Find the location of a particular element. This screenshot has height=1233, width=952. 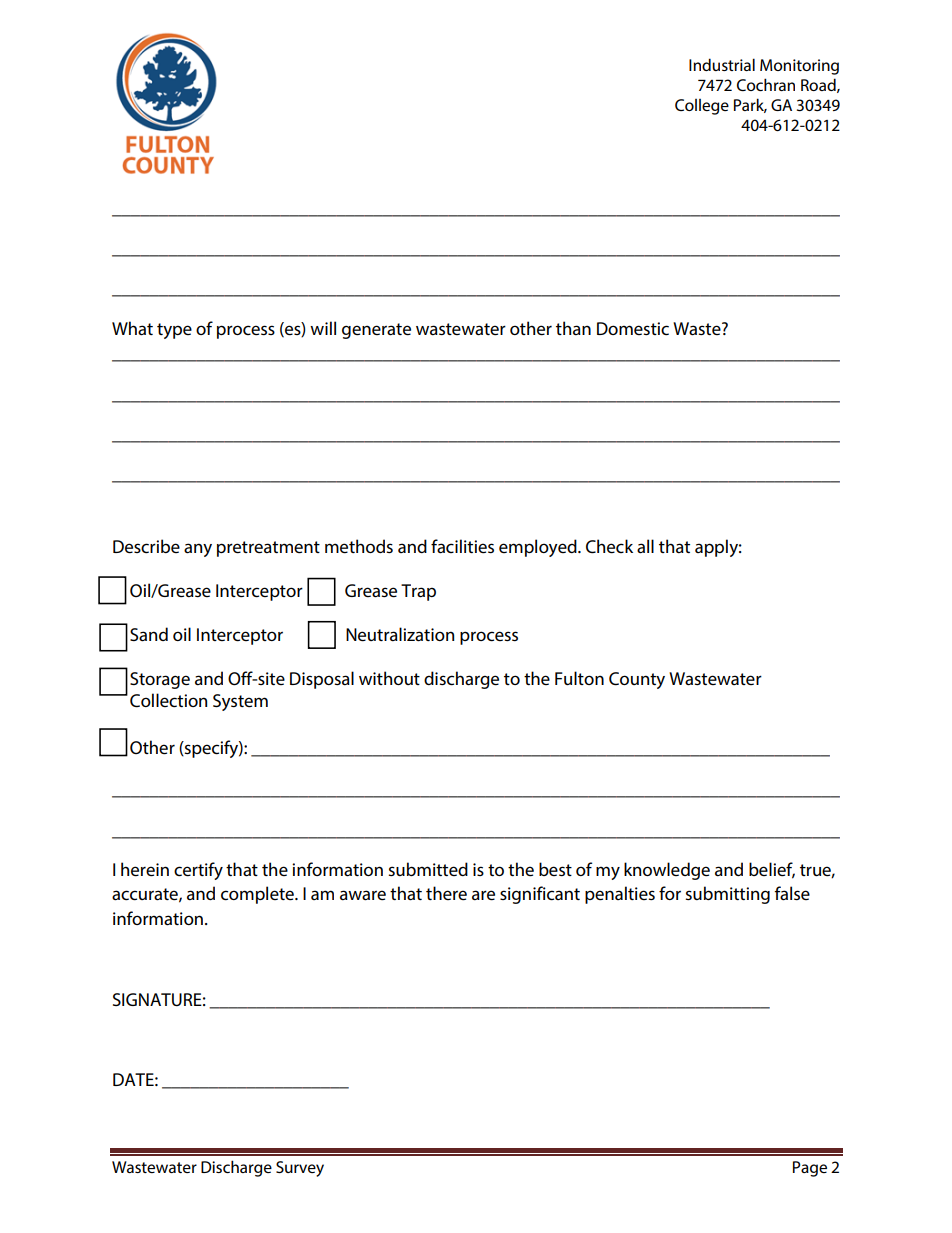

College is located at coordinates (702, 107).
